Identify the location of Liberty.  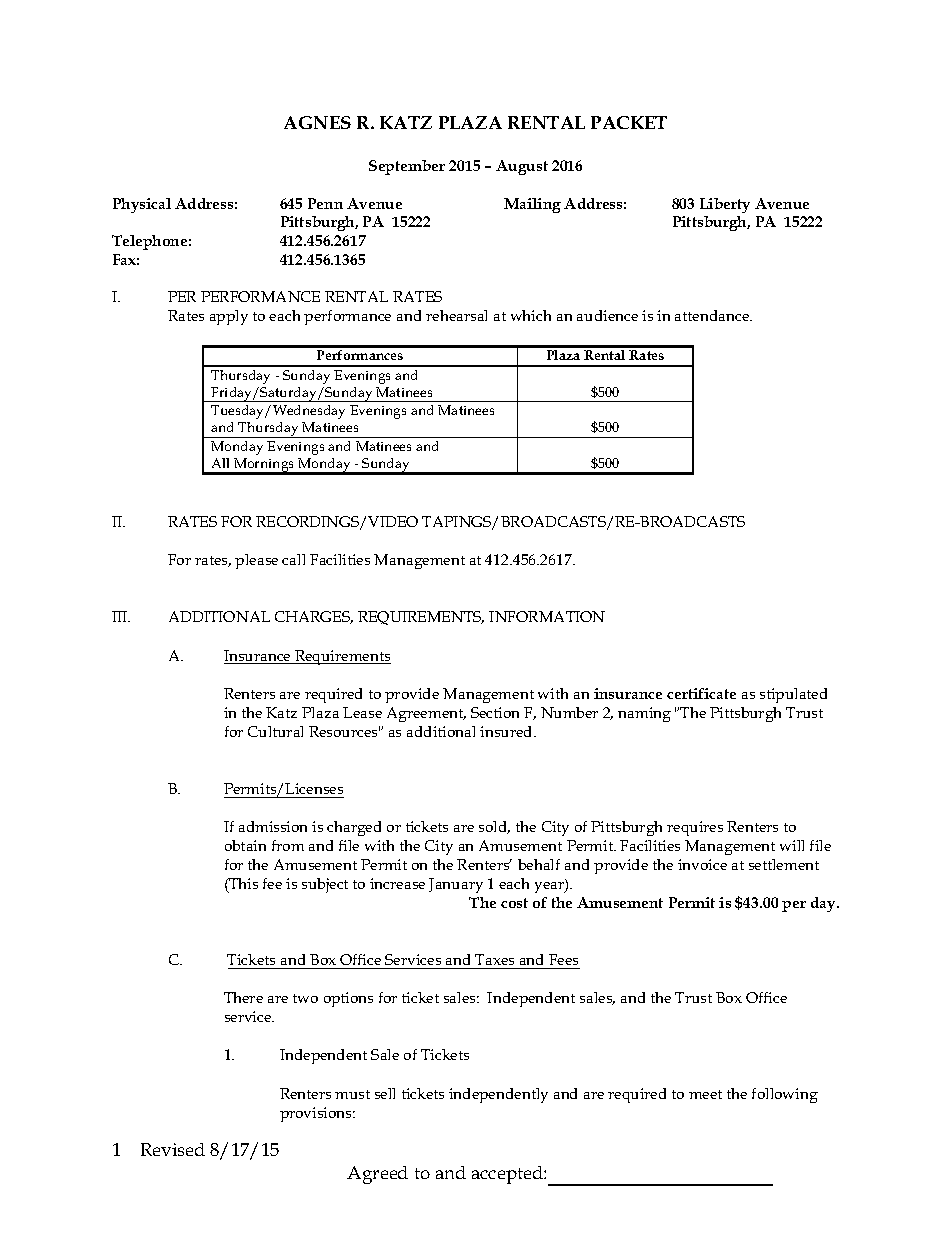
(725, 205).
